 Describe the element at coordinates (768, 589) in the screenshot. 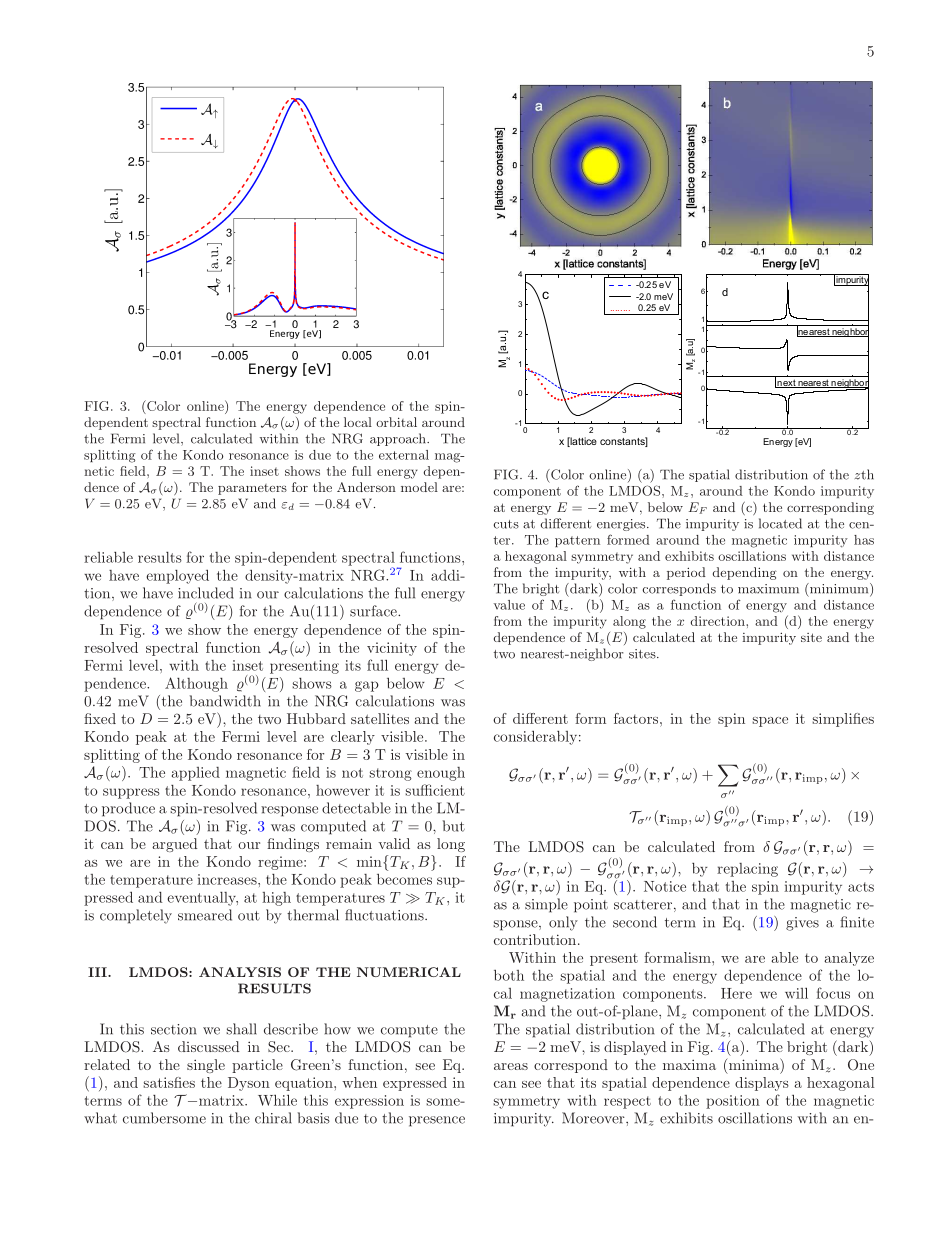

I see `maximum` at that location.
